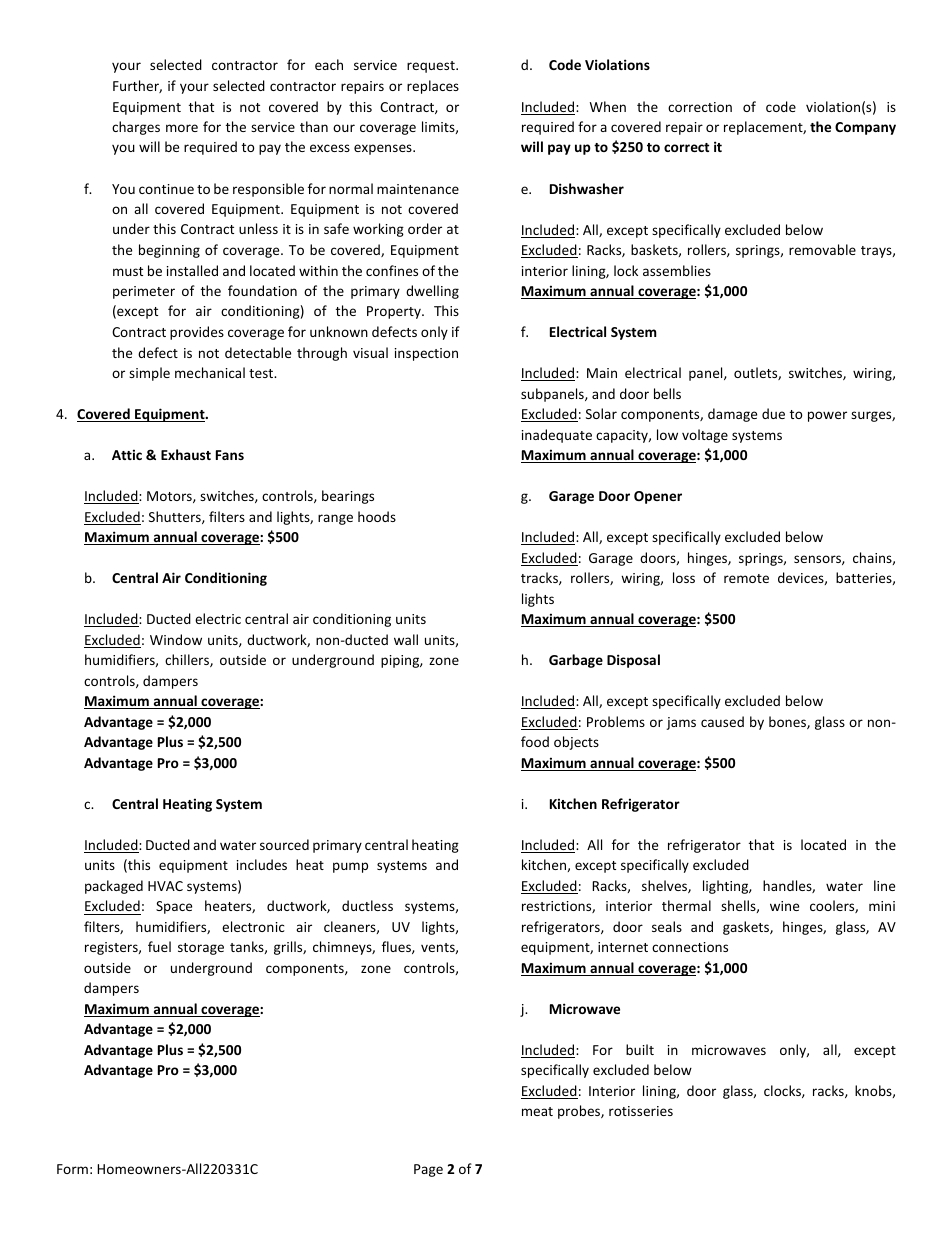 This screenshot has width=952, height=1233. I want to click on more, so click(182, 128).
